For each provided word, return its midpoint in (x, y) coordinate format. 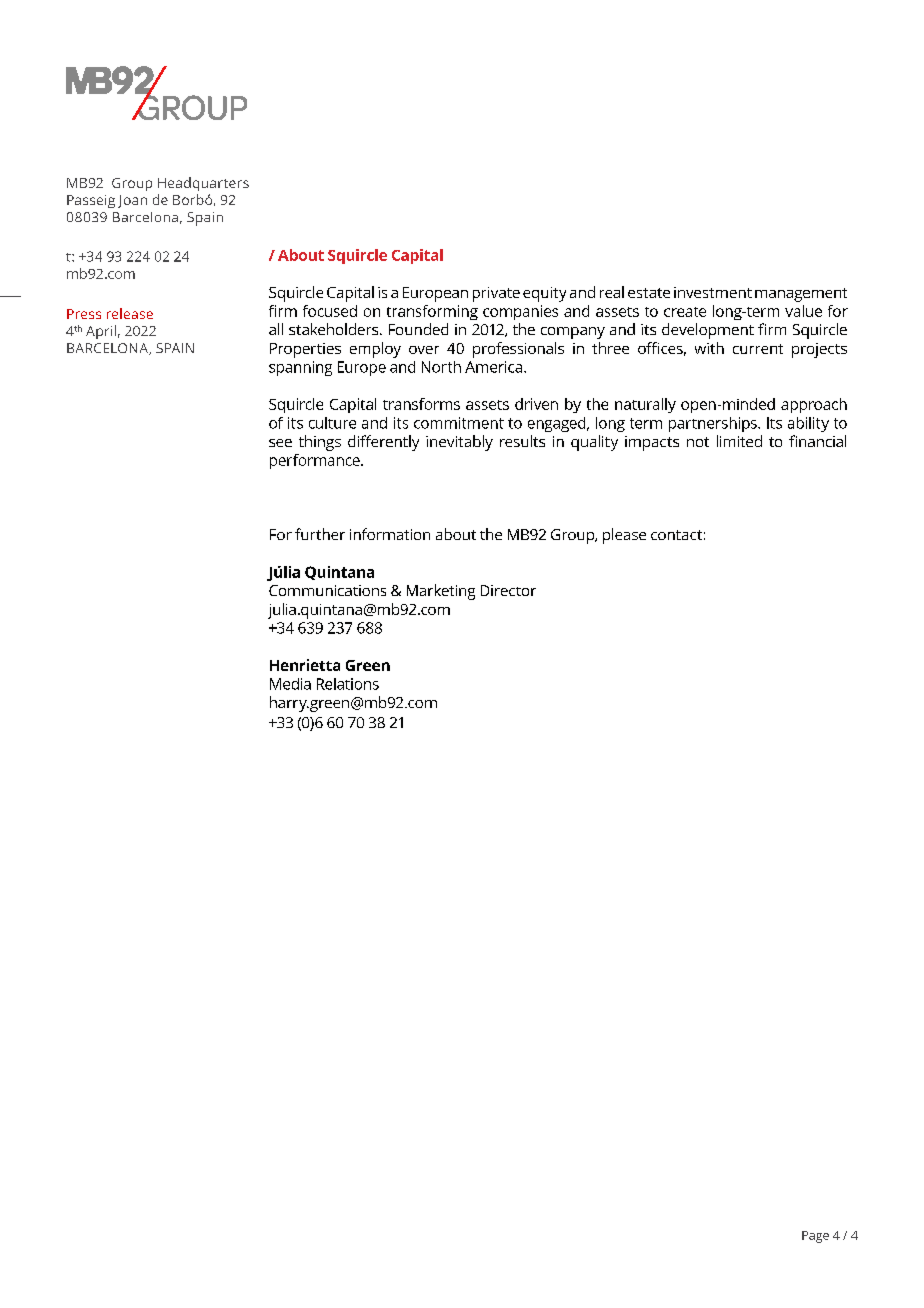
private (496, 294)
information (390, 534)
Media (290, 684)
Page (815, 1237)
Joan (132, 201)
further (320, 534)
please (624, 536)
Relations (348, 684)
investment (713, 292)
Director (508, 590)
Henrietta (305, 665)
